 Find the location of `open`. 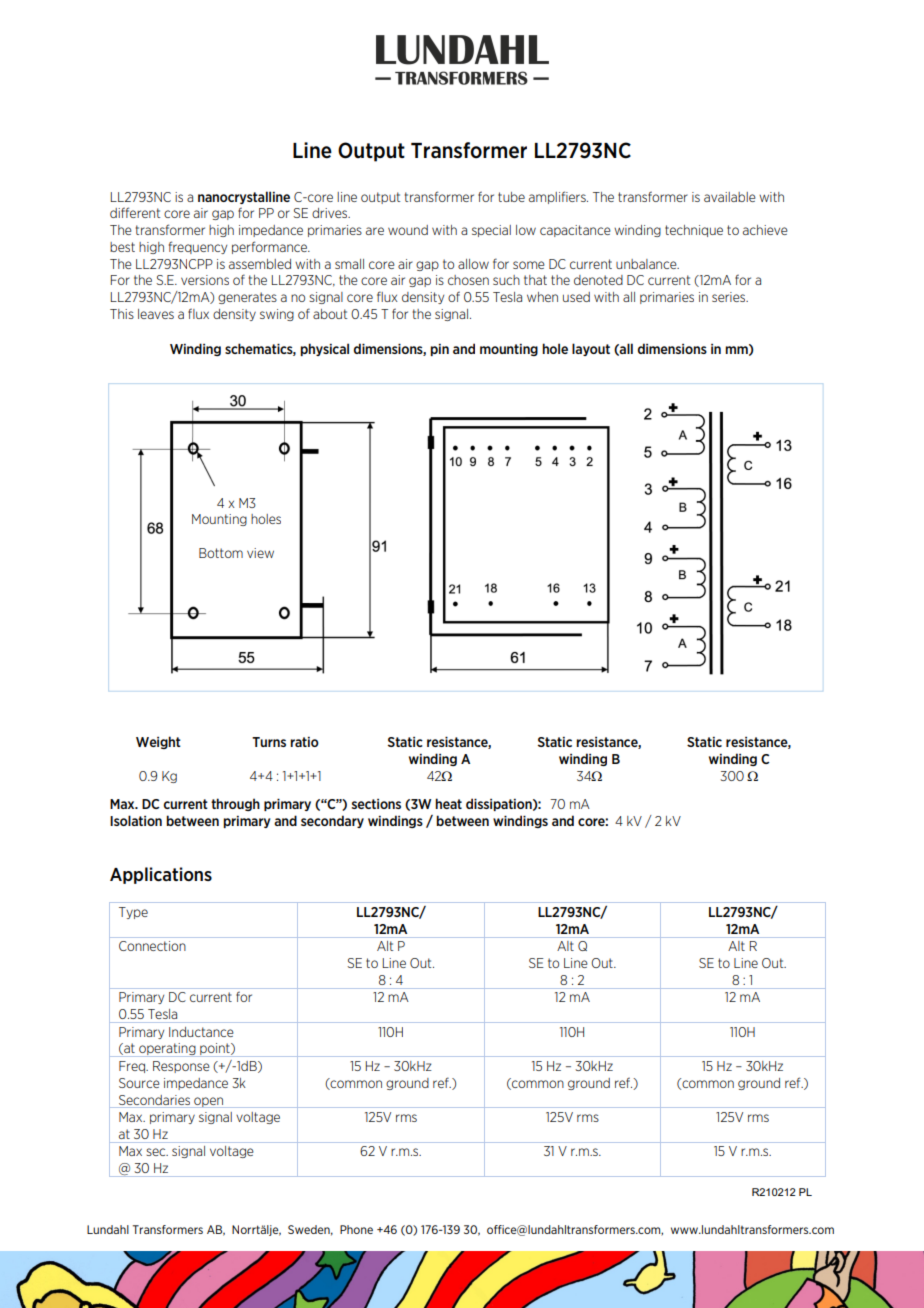

open is located at coordinates (209, 1102).
